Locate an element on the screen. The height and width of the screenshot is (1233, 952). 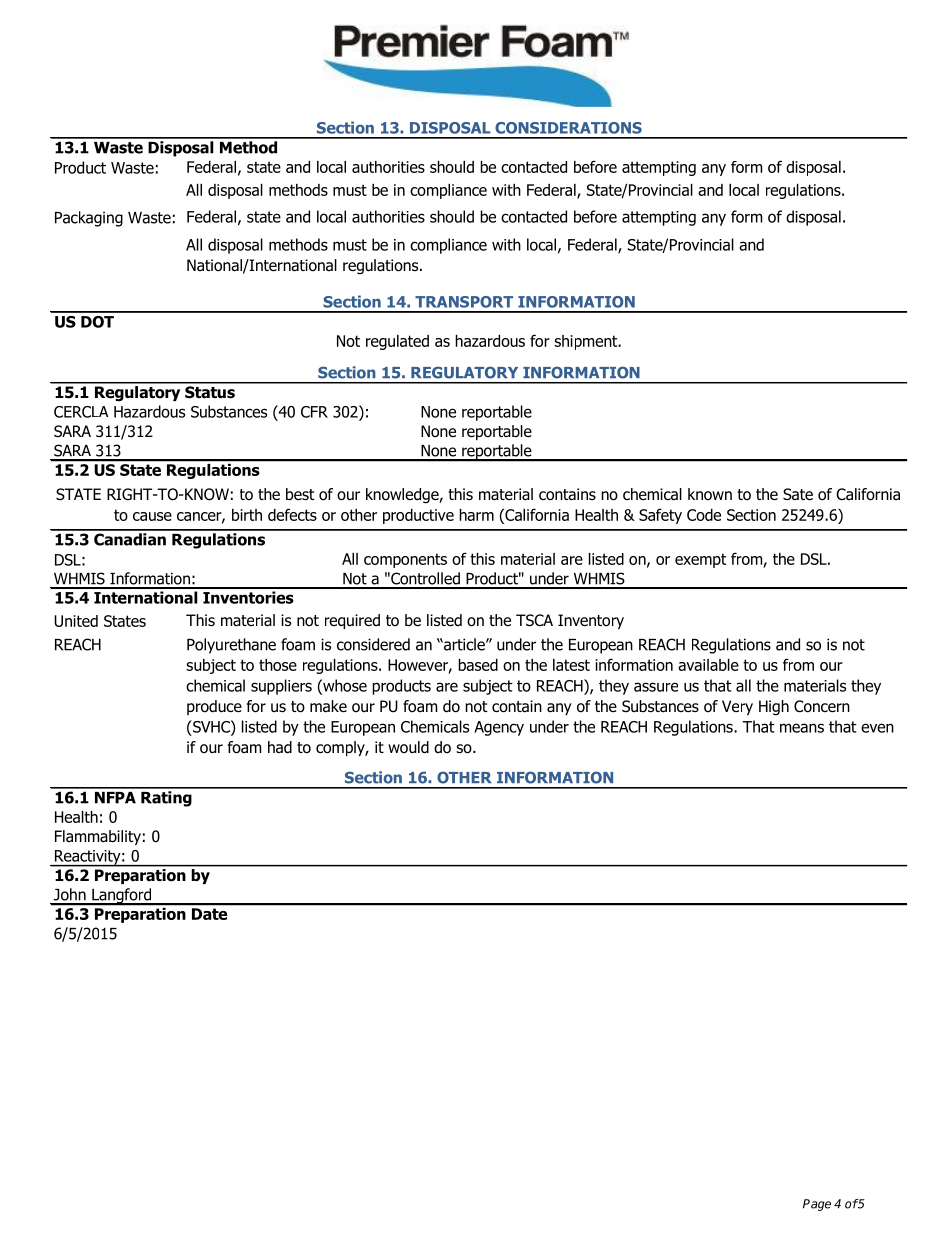
means is located at coordinates (802, 728).
